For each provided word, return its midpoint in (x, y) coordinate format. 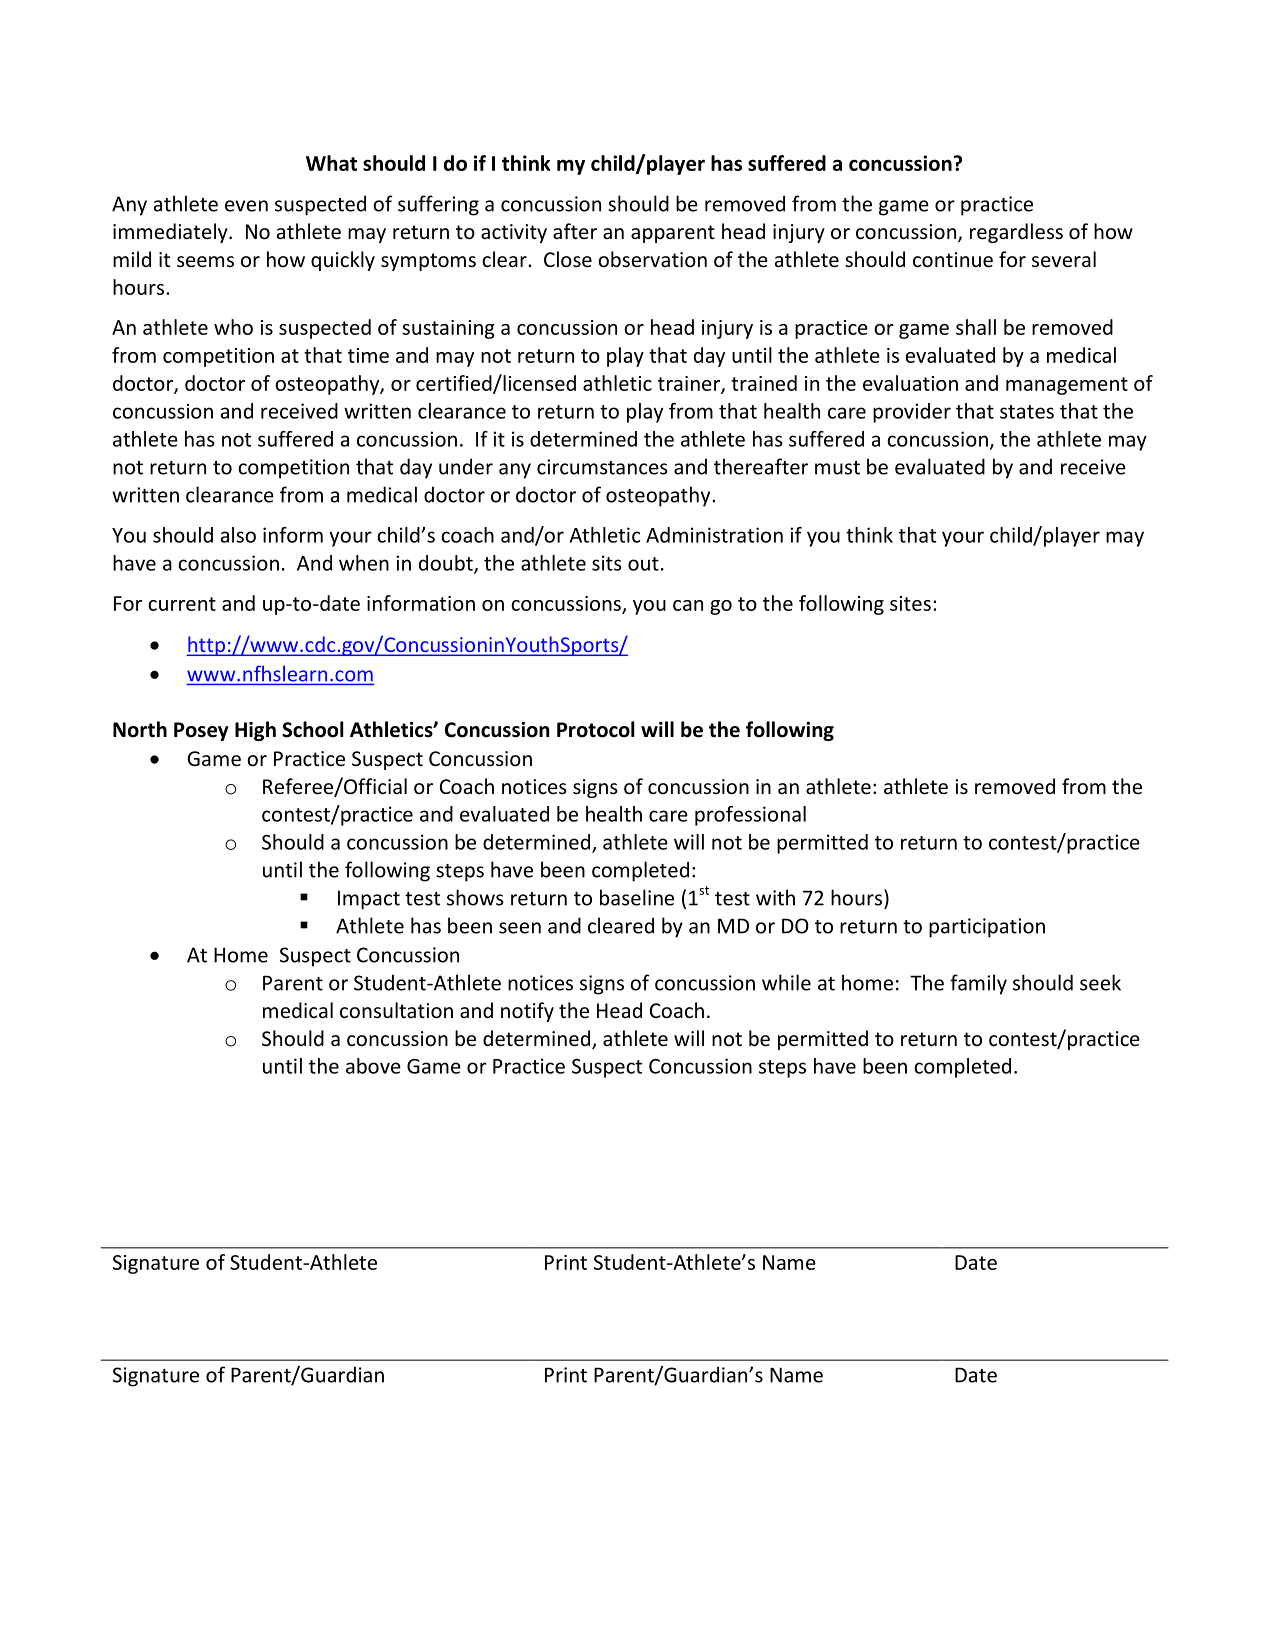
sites (910, 603)
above (373, 1066)
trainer (690, 384)
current (182, 604)
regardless (1016, 233)
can (688, 605)
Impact (369, 900)
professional (750, 816)
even (246, 206)
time (368, 355)
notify (527, 1012)
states (1027, 412)
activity (514, 233)
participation (987, 928)
